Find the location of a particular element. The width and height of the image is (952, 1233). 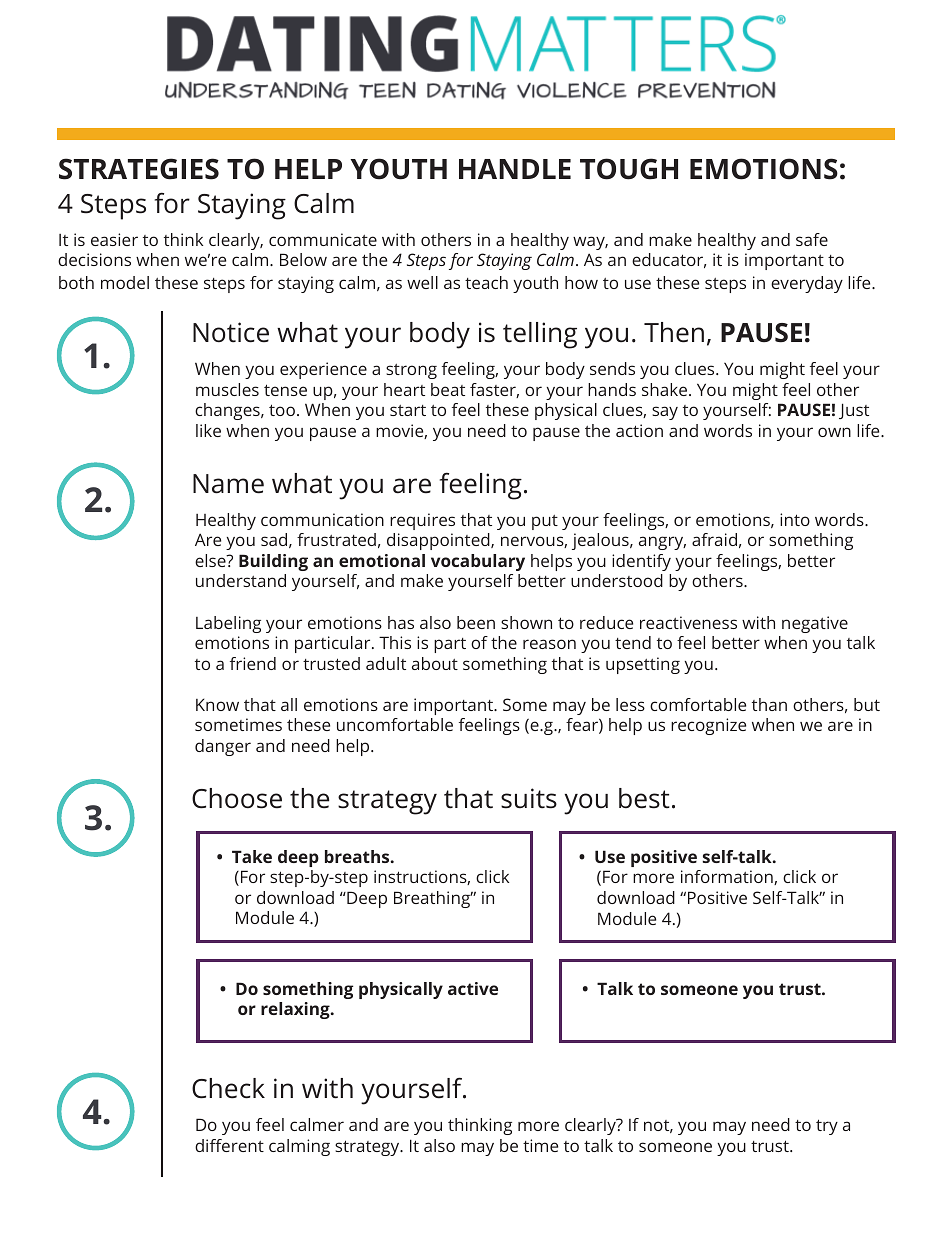

HANDLE is located at coordinates (515, 169).
